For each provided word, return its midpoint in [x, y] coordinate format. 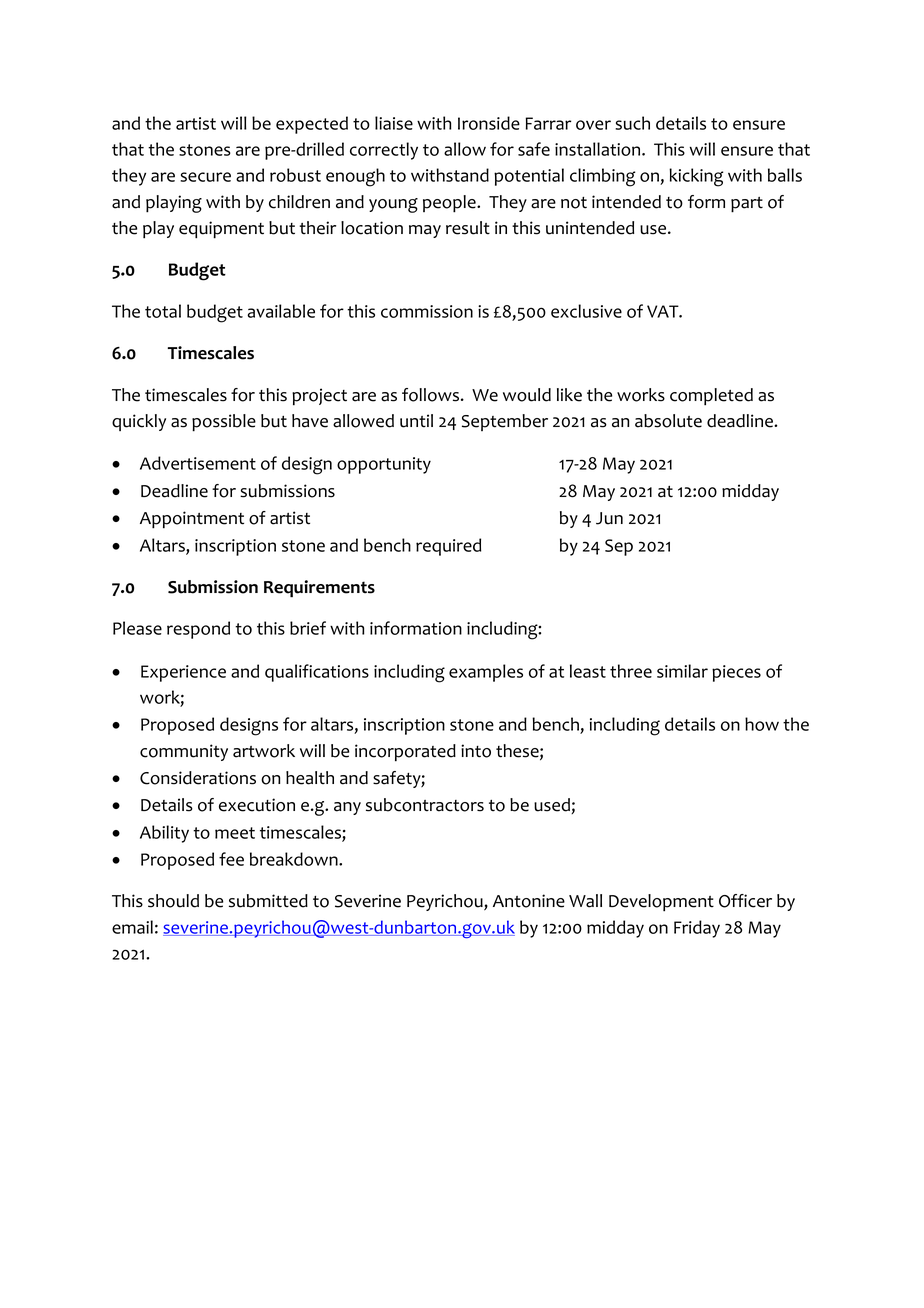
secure [205, 177]
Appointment [192, 520]
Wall [585, 901]
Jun [609, 518]
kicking [696, 177]
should [173, 901]
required [448, 547]
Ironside [489, 123]
